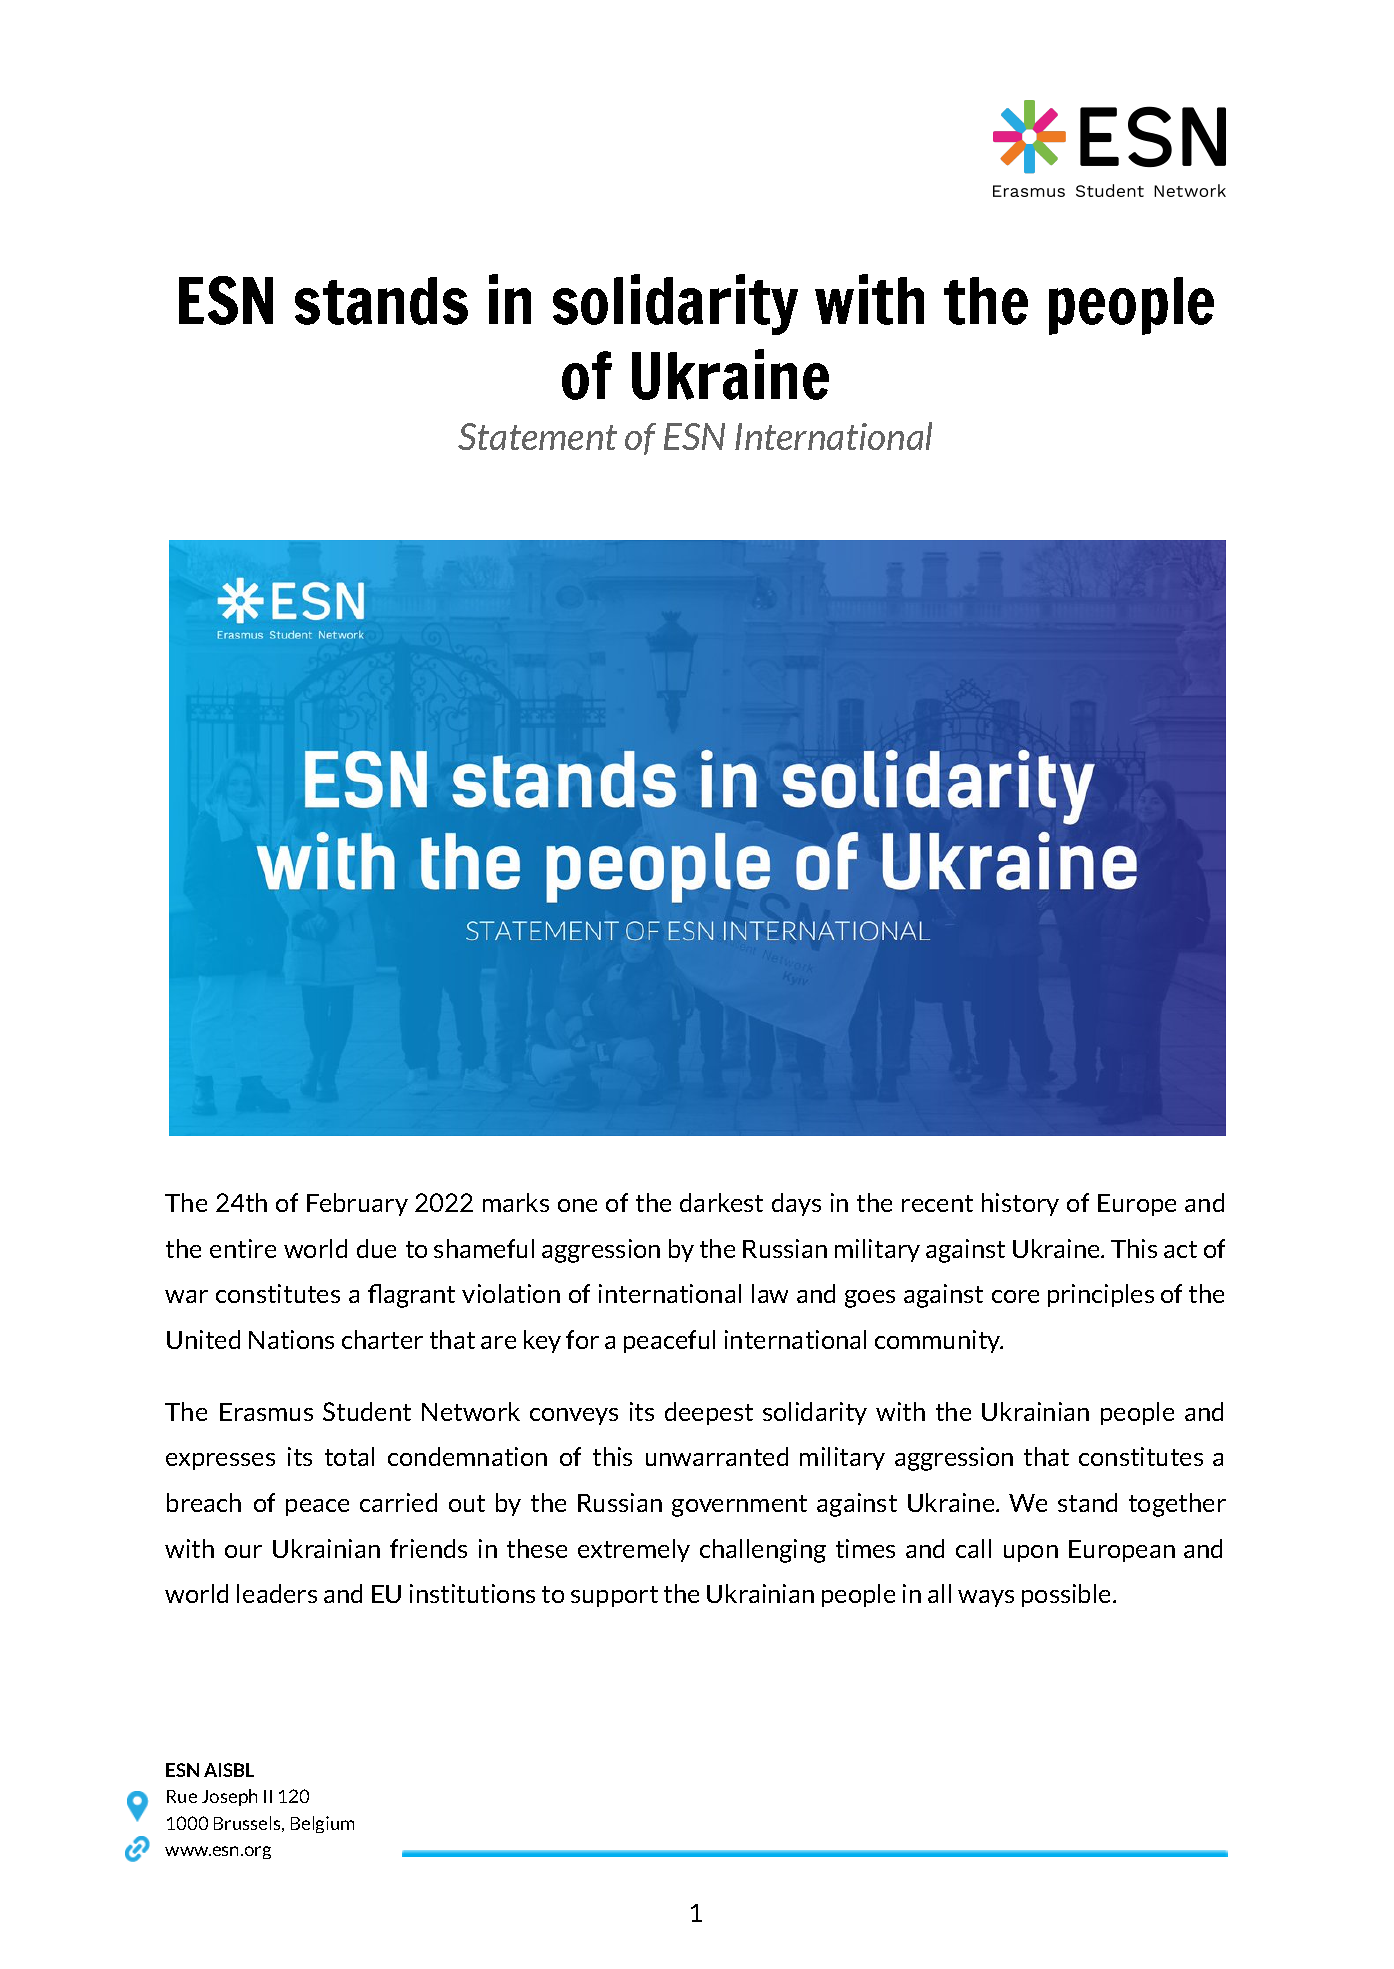 The image size is (1394, 1969). I want to click on darkest, so click(721, 1202).
